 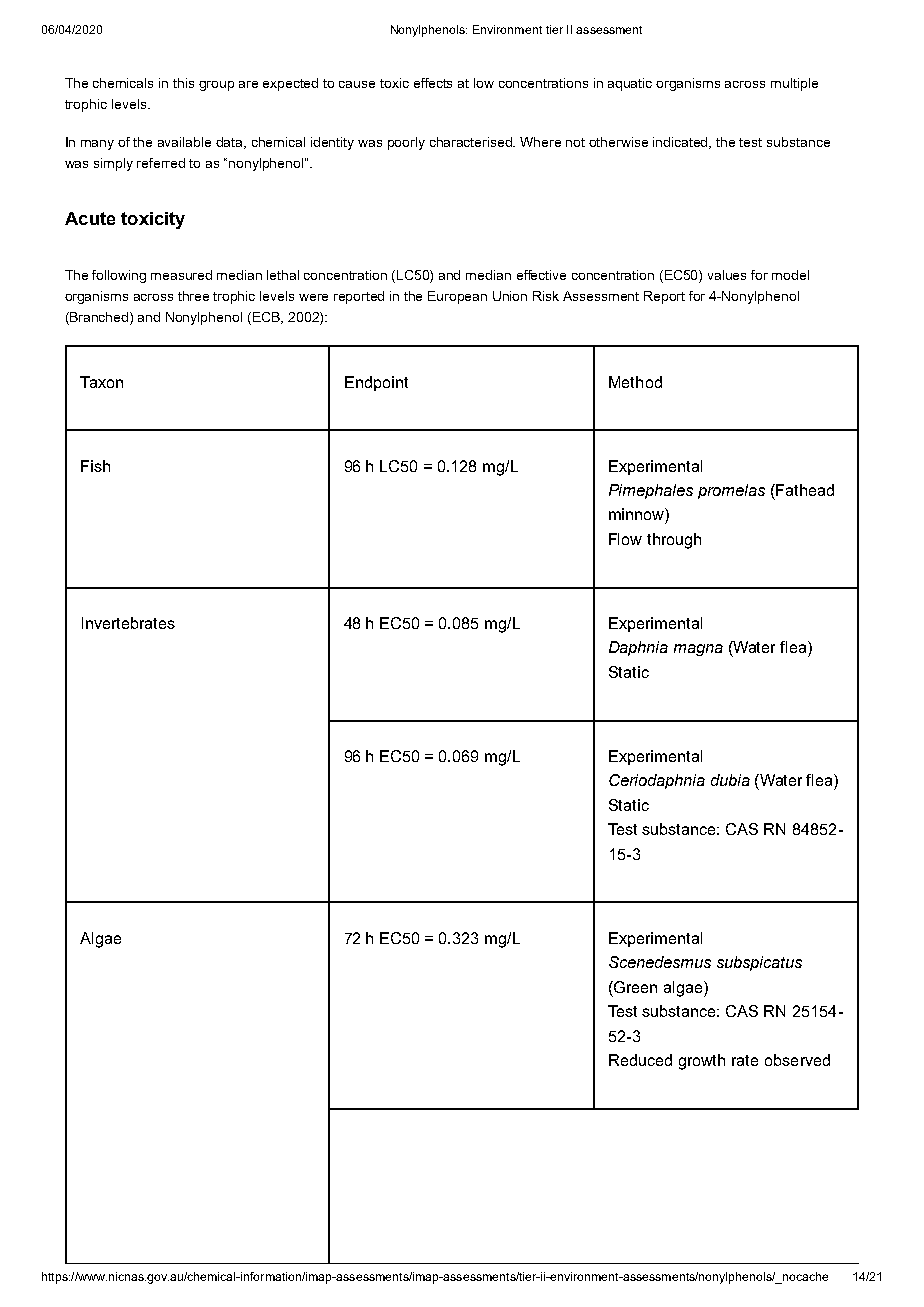 I want to click on Reduced, so click(x=640, y=1060).
